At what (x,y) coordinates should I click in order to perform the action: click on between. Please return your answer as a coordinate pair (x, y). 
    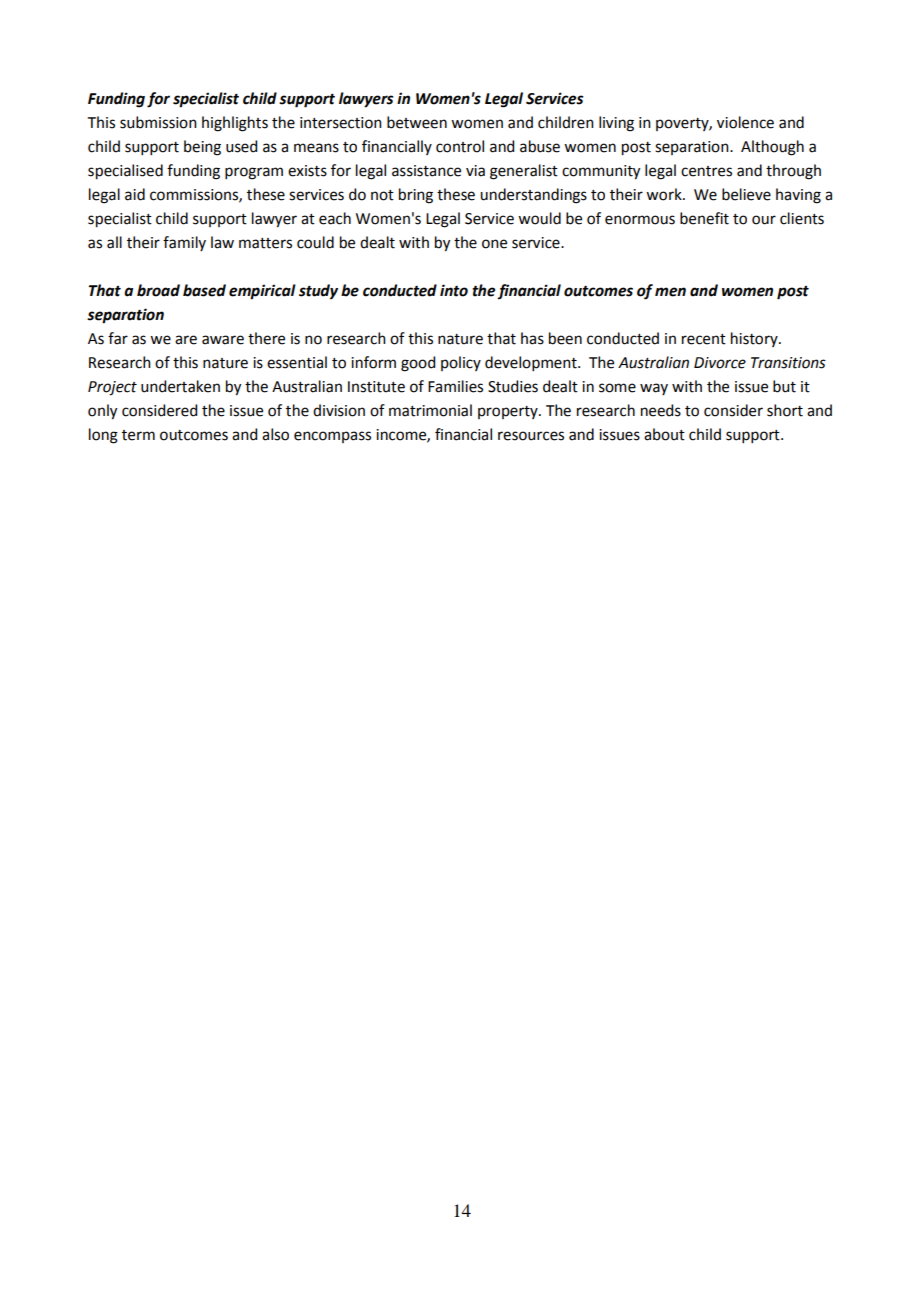
    Looking at the image, I should click on (417, 122).
